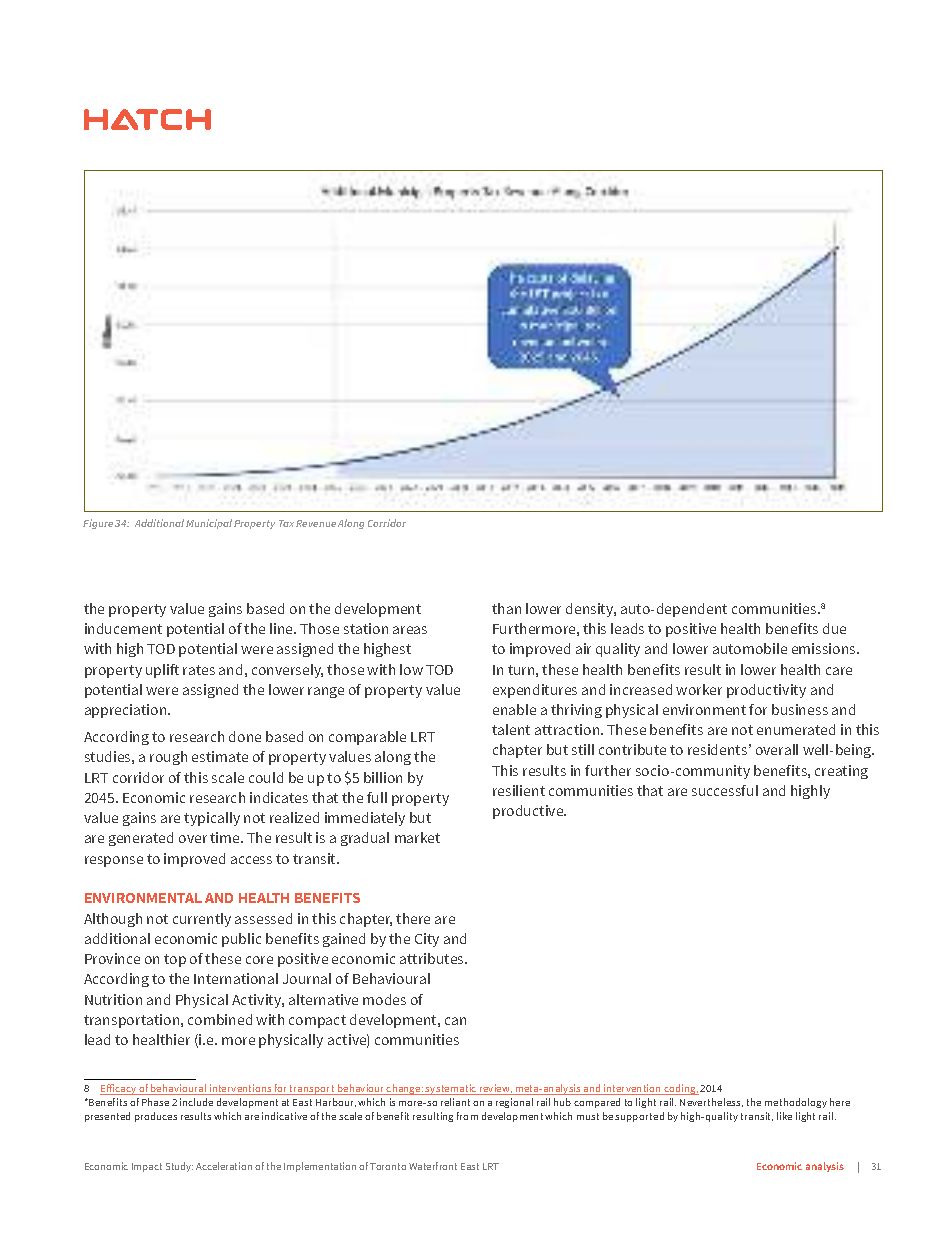 The height and width of the screenshot is (1233, 952). What do you see at coordinates (417, 837) in the screenshot?
I see `market` at bounding box center [417, 837].
